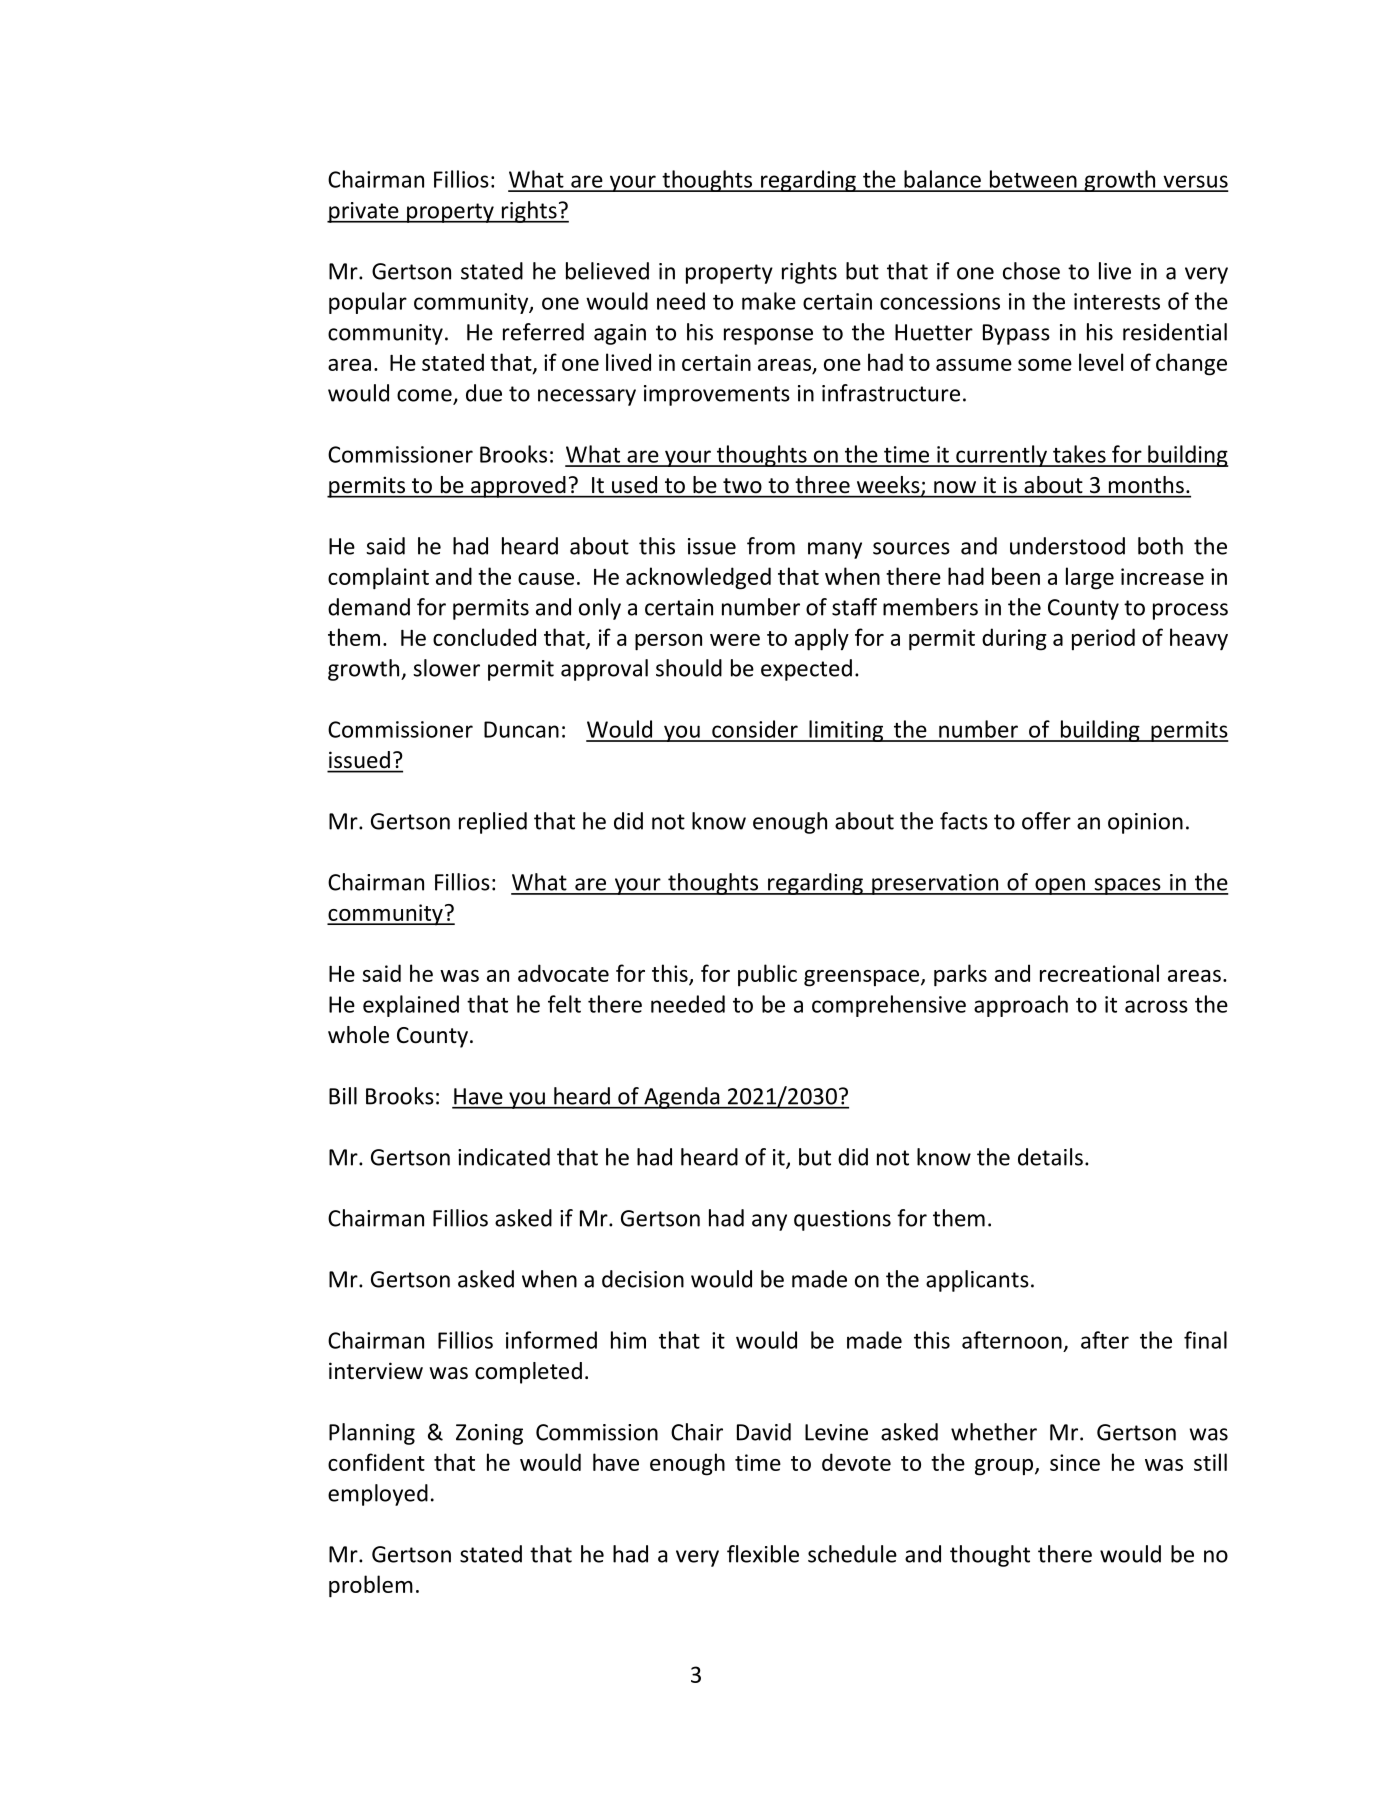 Image resolution: width=1392 pixels, height=1802 pixels. What do you see at coordinates (767, 975) in the image?
I see `public` at bounding box center [767, 975].
